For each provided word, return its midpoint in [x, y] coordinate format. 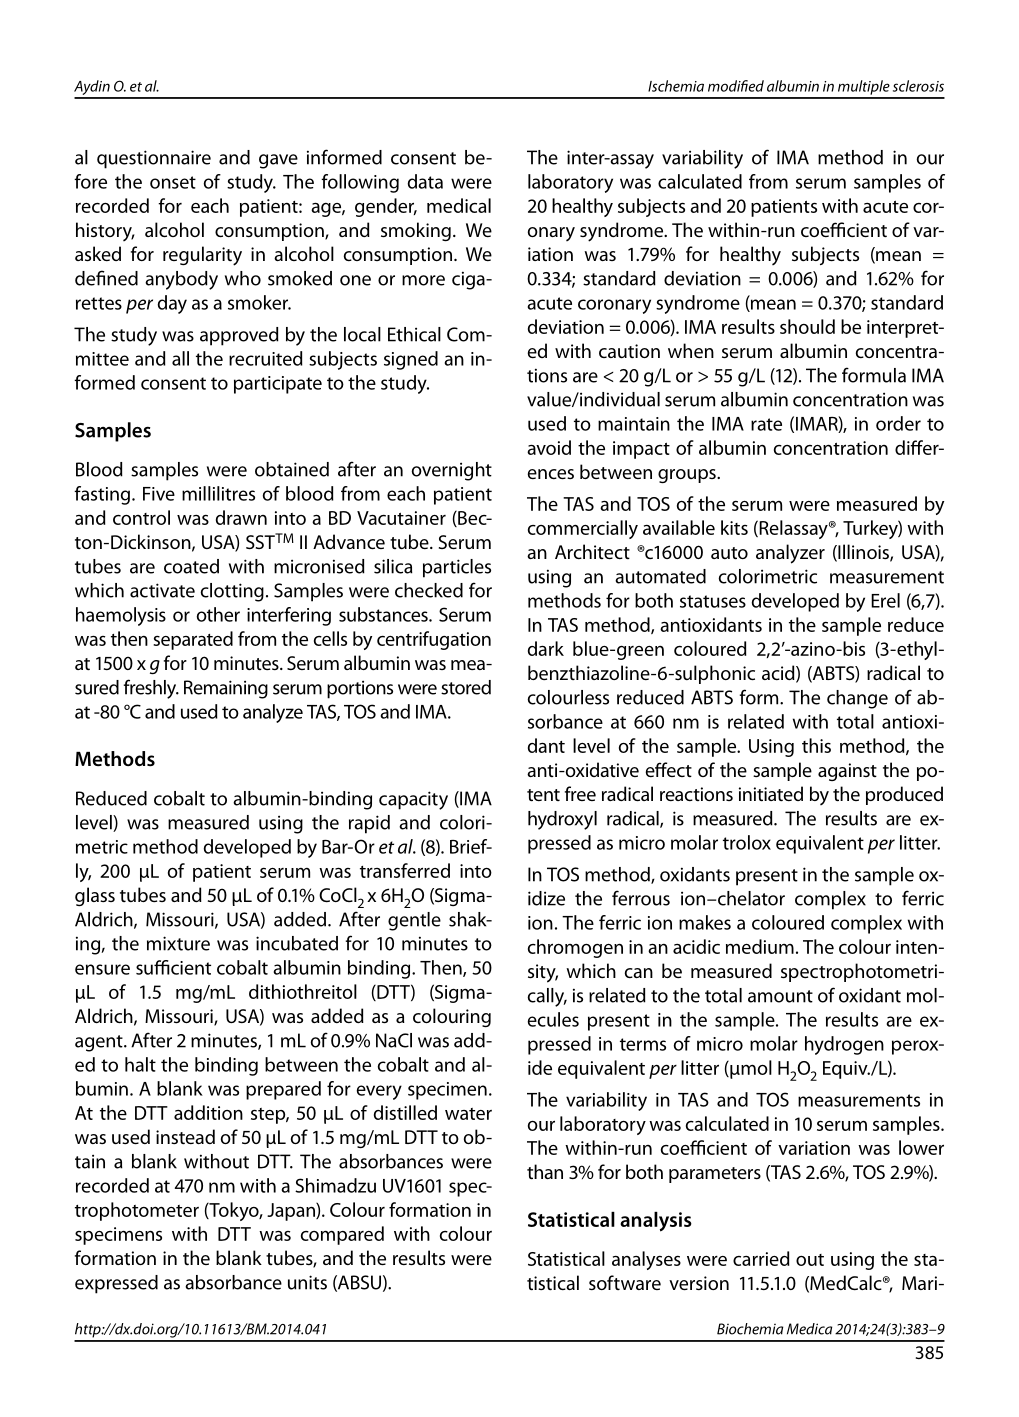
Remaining [226, 689]
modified [736, 86]
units [307, 1282]
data [425, 181]
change [857, 699]
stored [466, 687]
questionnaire [154, 159]
